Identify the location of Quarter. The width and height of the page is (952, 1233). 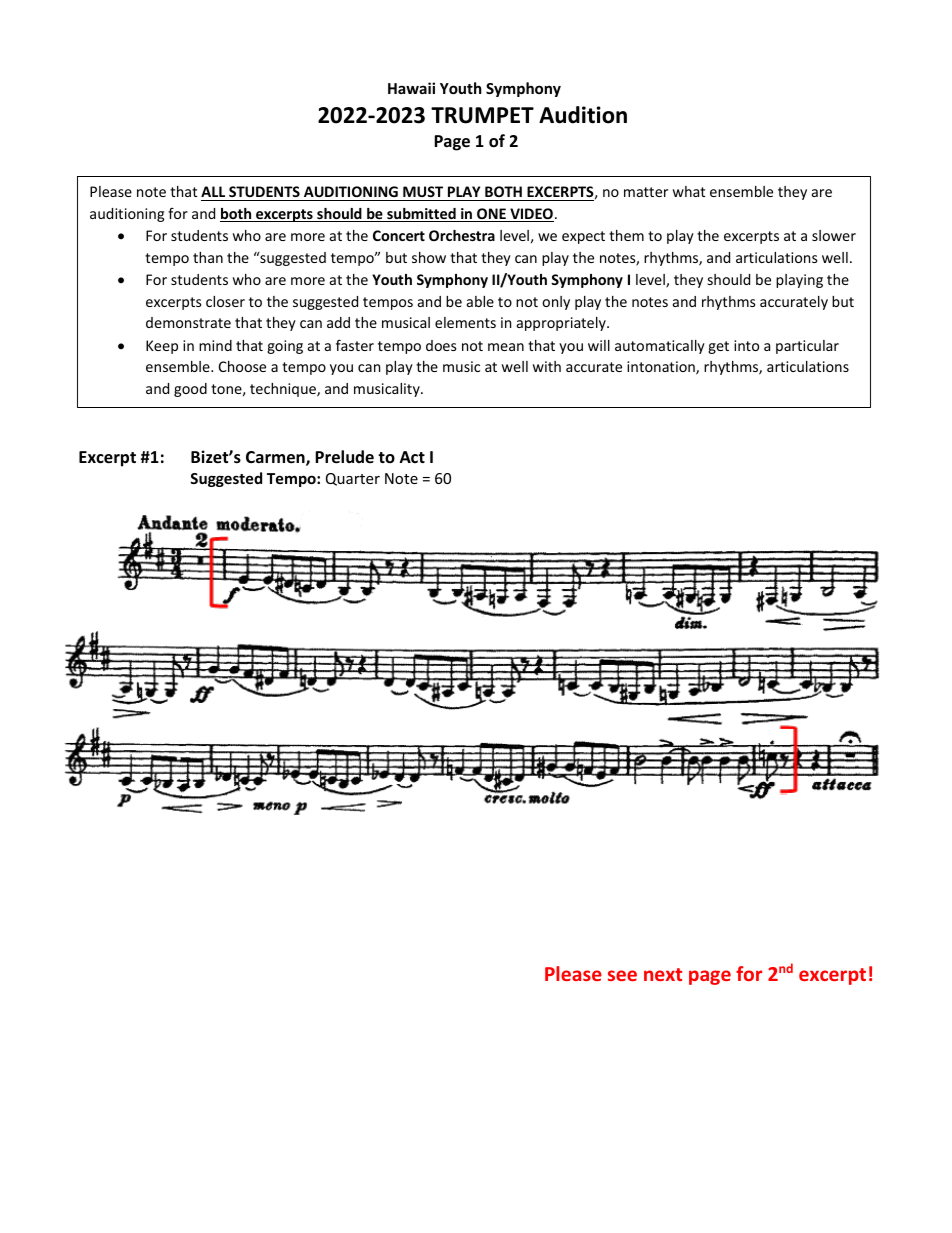
(353, 479).
